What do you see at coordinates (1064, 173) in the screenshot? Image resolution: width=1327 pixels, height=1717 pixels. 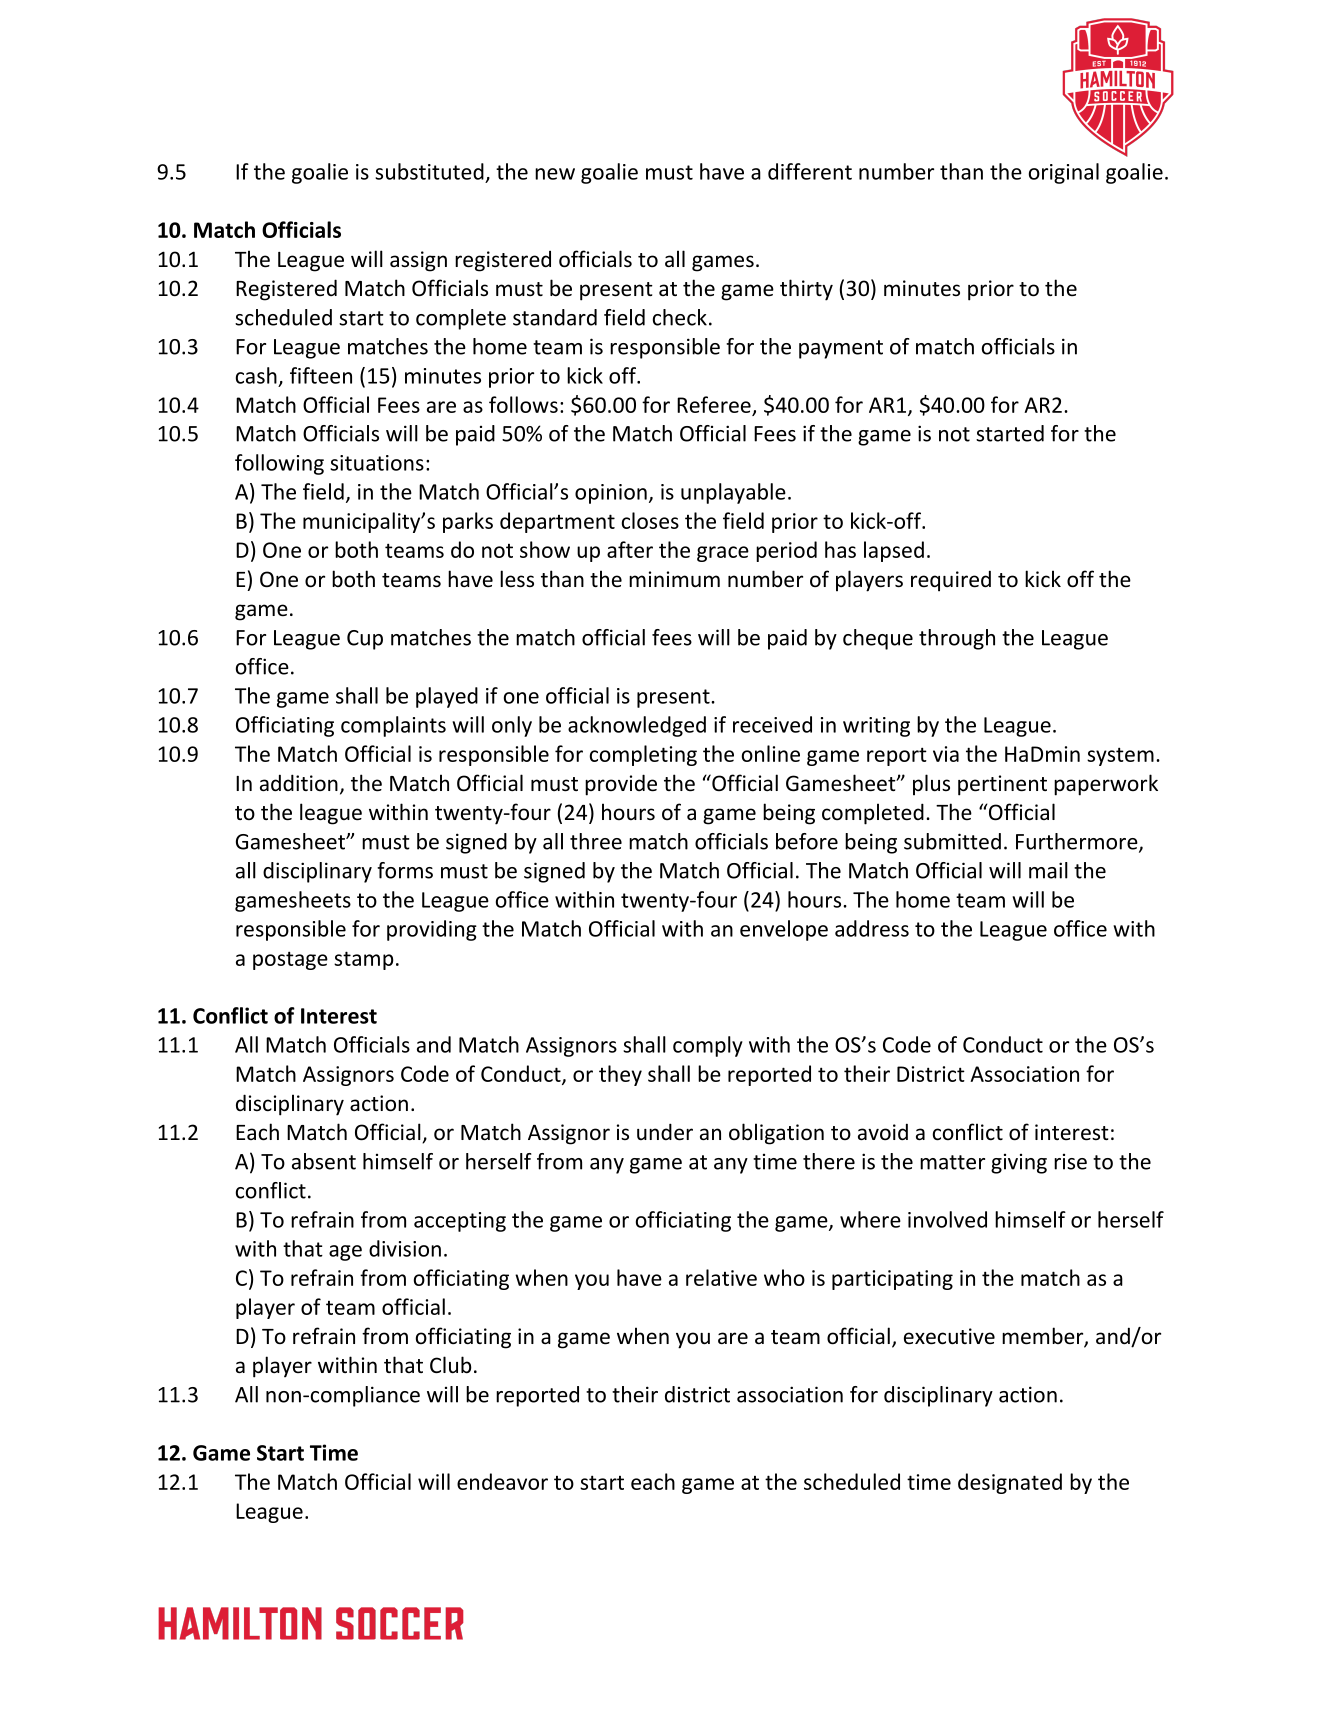 I see `original` at bounding box center [1064, 173].
